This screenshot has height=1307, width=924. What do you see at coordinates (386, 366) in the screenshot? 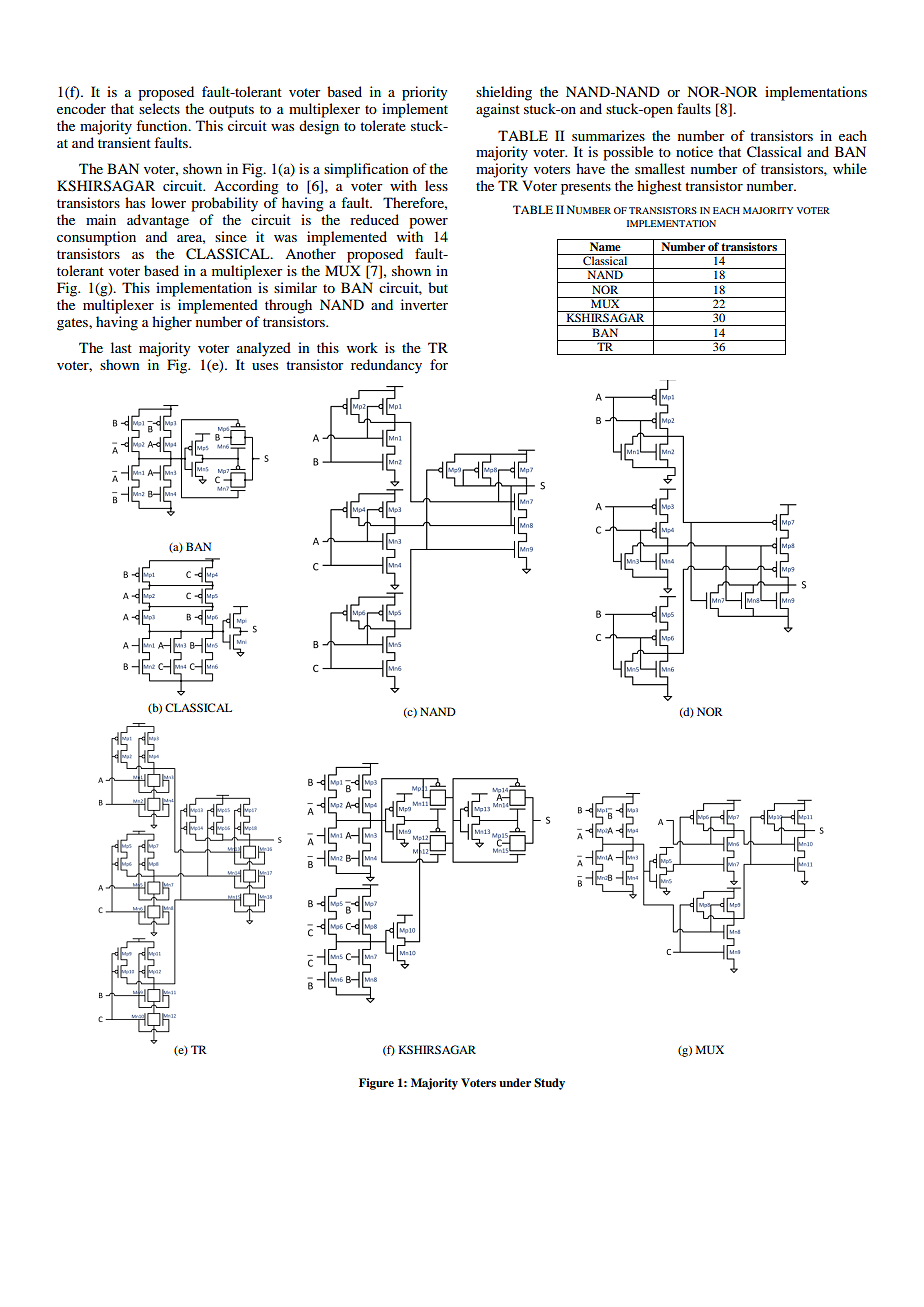
I see `redundancy` at bounding box center [386, 366].
